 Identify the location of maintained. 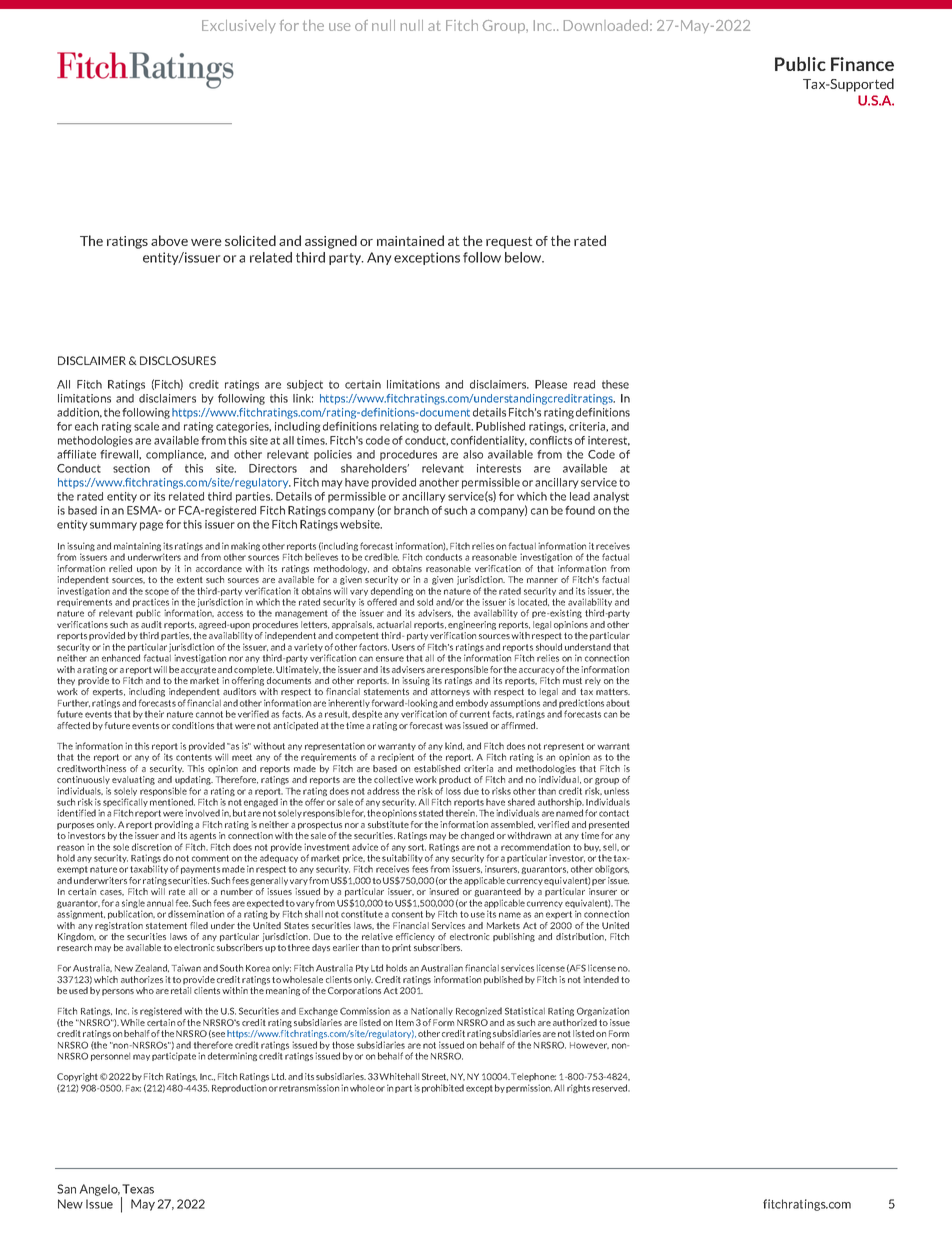
(410, 240).
